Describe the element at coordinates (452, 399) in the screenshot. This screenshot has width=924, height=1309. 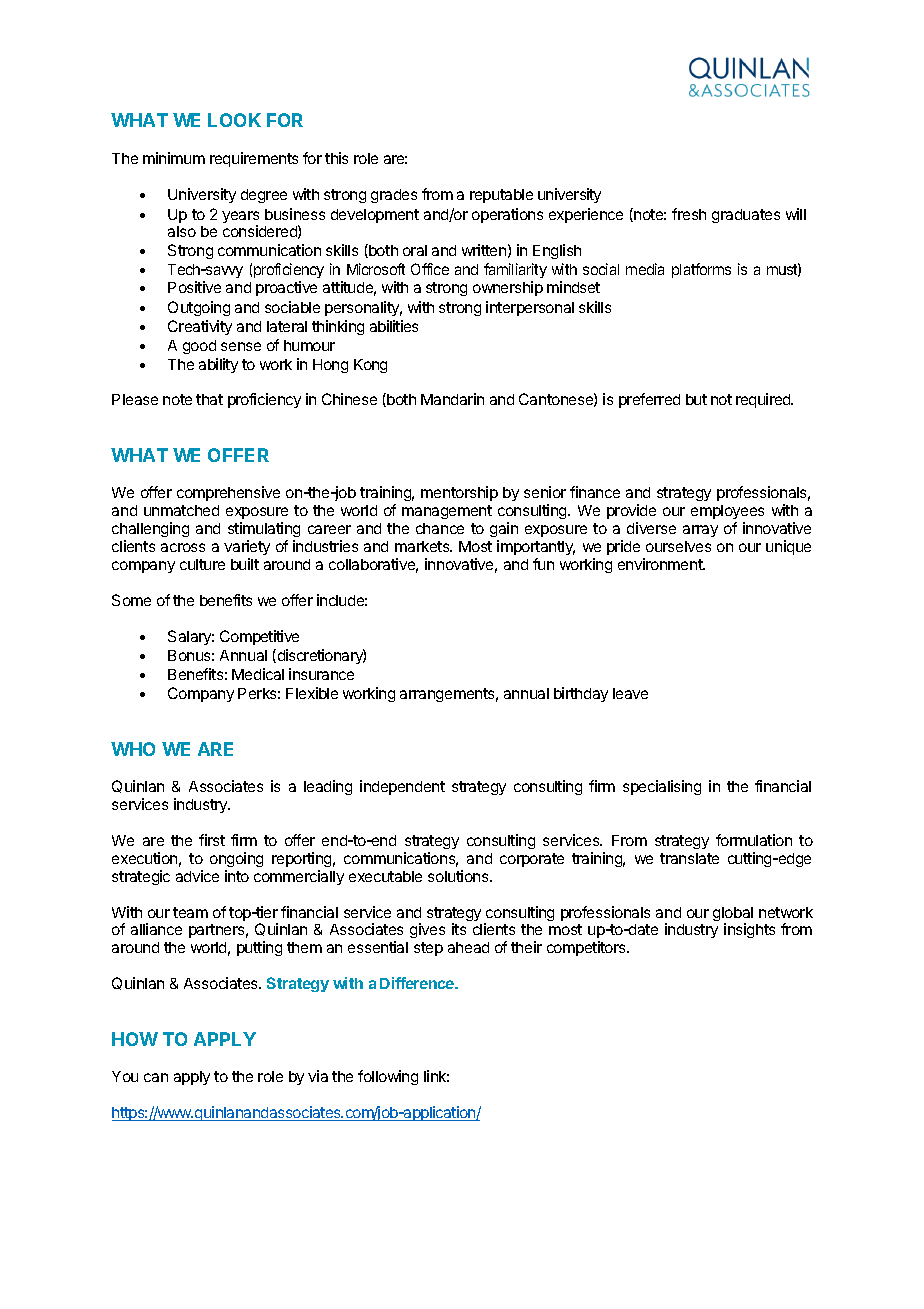
I see `Mandarin` at that location.
